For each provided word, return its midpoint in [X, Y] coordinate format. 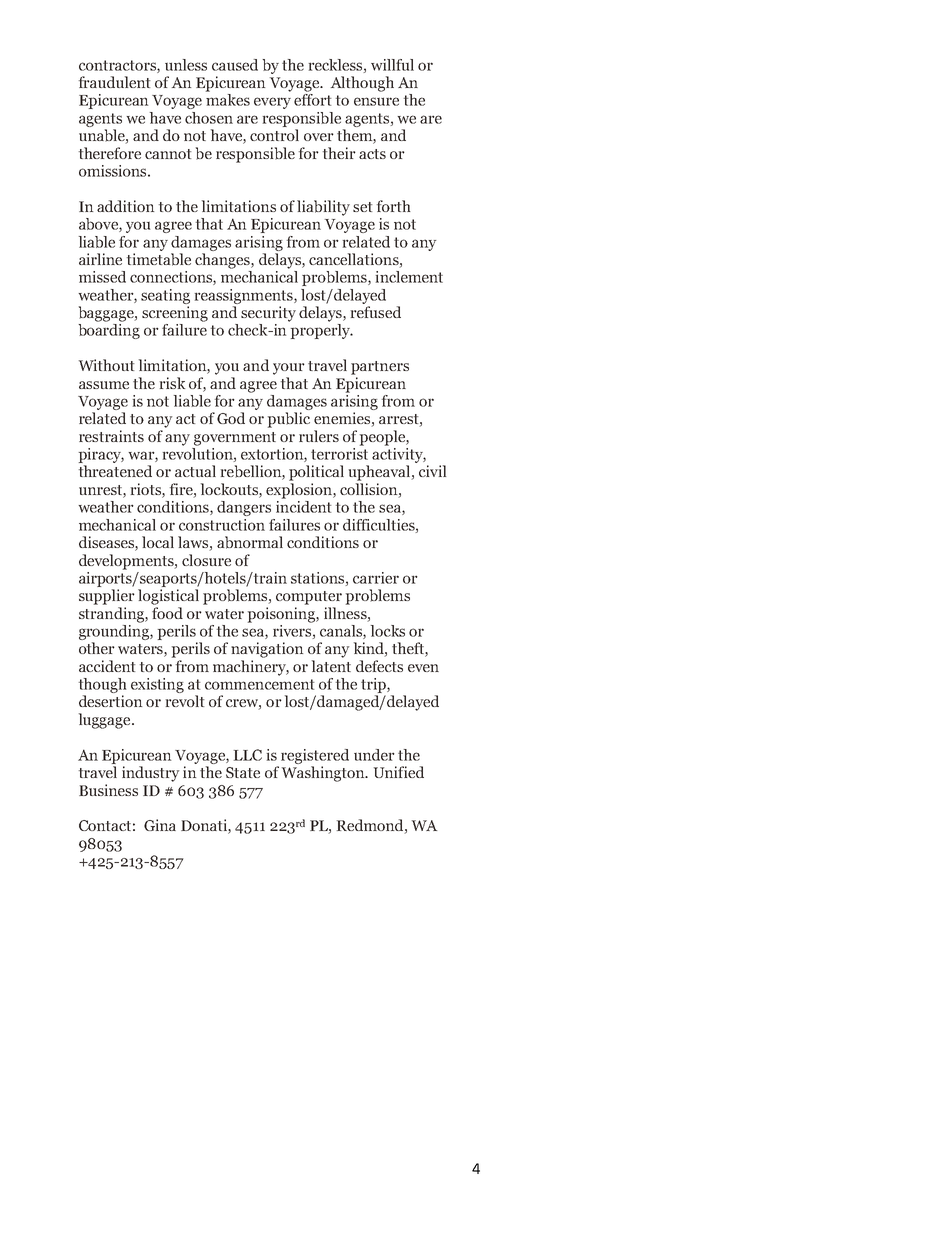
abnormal [250, 542]
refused [376, 312]
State [243, 772]
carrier [376, 578]
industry [150, 774]
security [268, 314]
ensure [376, 101]
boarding [109, 331]
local [158, 542]
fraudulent [115, 82]
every [272, 103]
